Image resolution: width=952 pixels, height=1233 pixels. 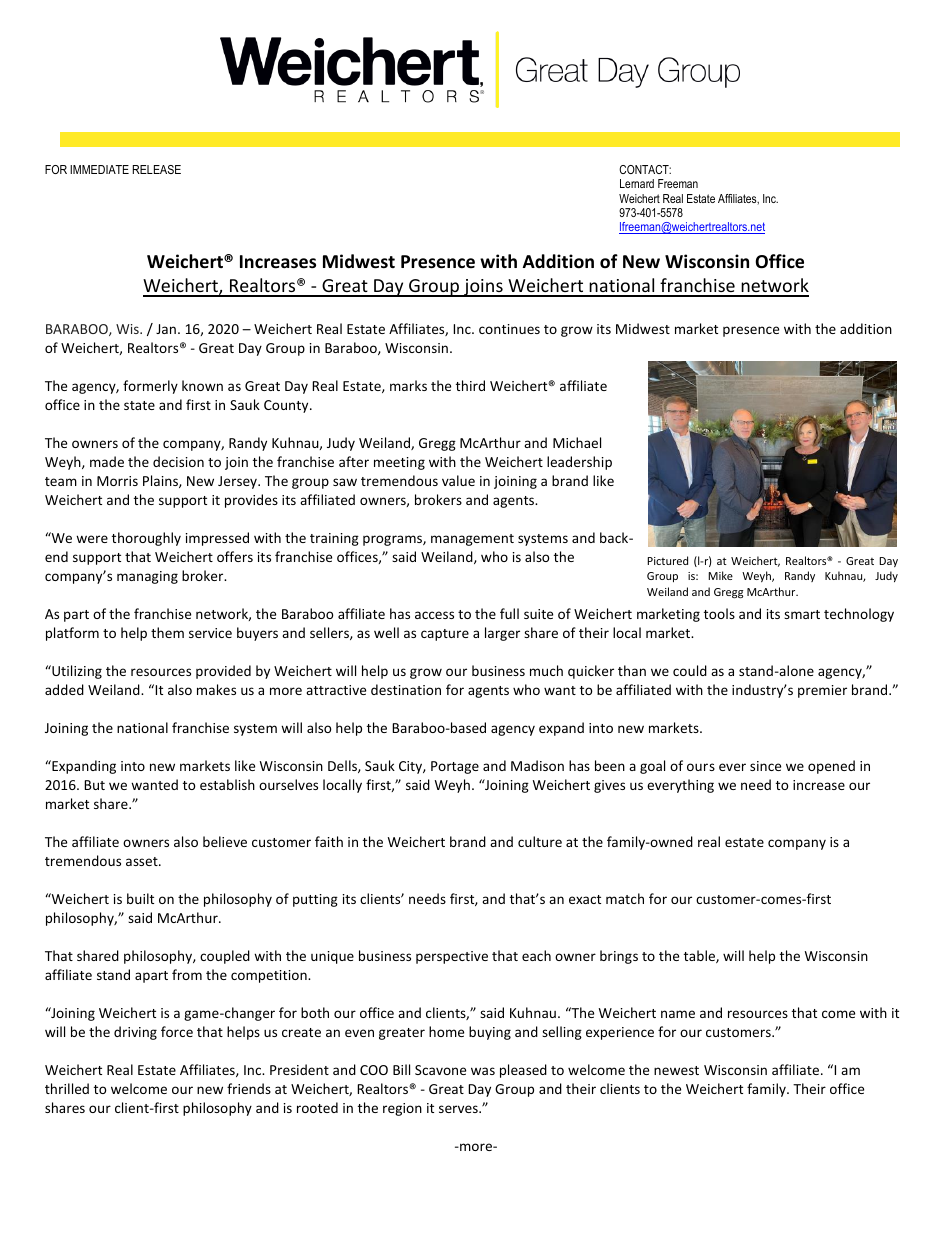 What do you see at coordinates (408, 385) in the document?
I see `marks` at bounding box center [408, 385].
